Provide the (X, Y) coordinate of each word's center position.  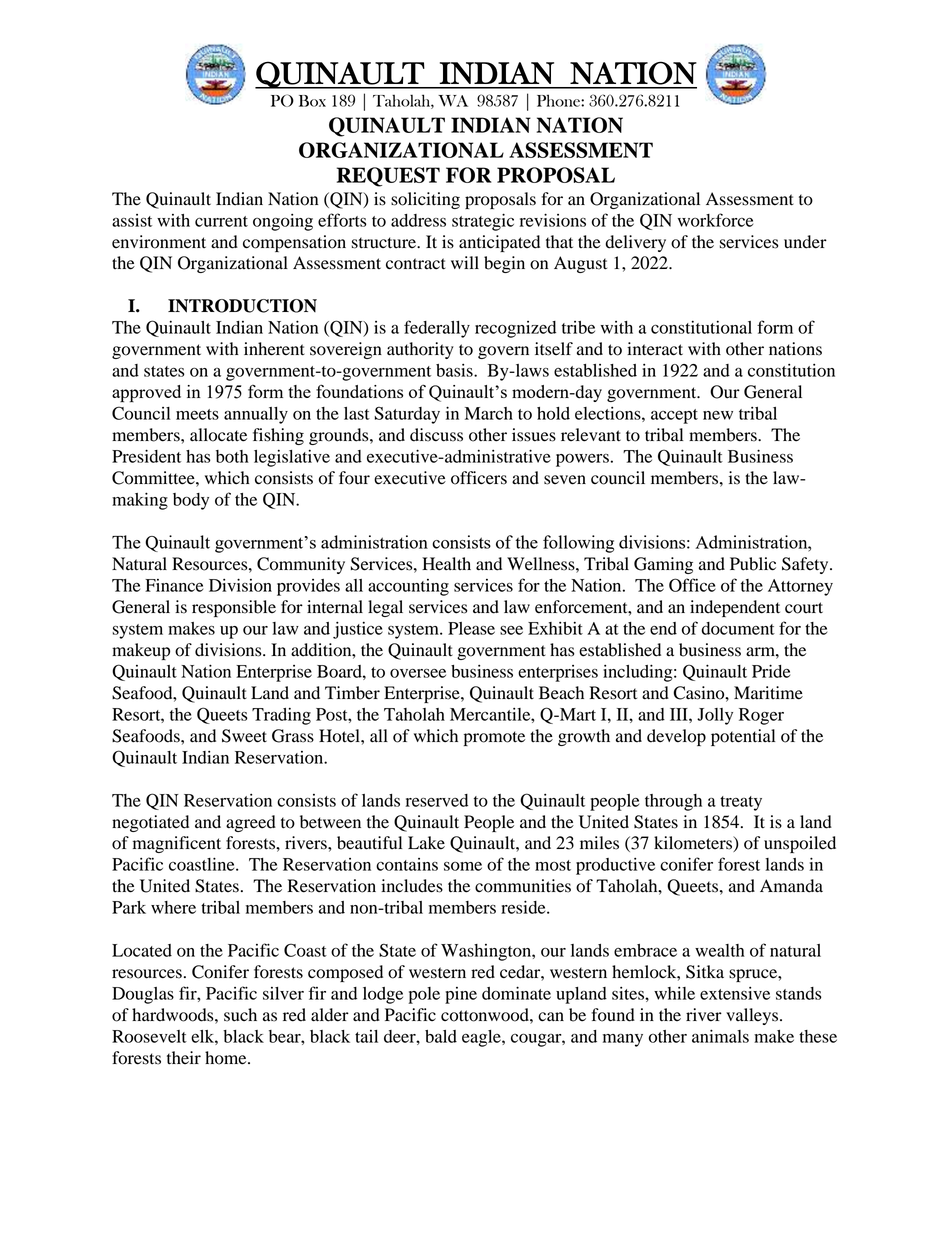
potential (743, 737)
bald (441, 1036)
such (240, 1015)
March (489, 413)
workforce (715, 220)
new (718, 415)
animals (720, 1036)
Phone (559, 100)
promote (494, 738)
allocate (218, 435)
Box (312, 101)
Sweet (244, 736)
